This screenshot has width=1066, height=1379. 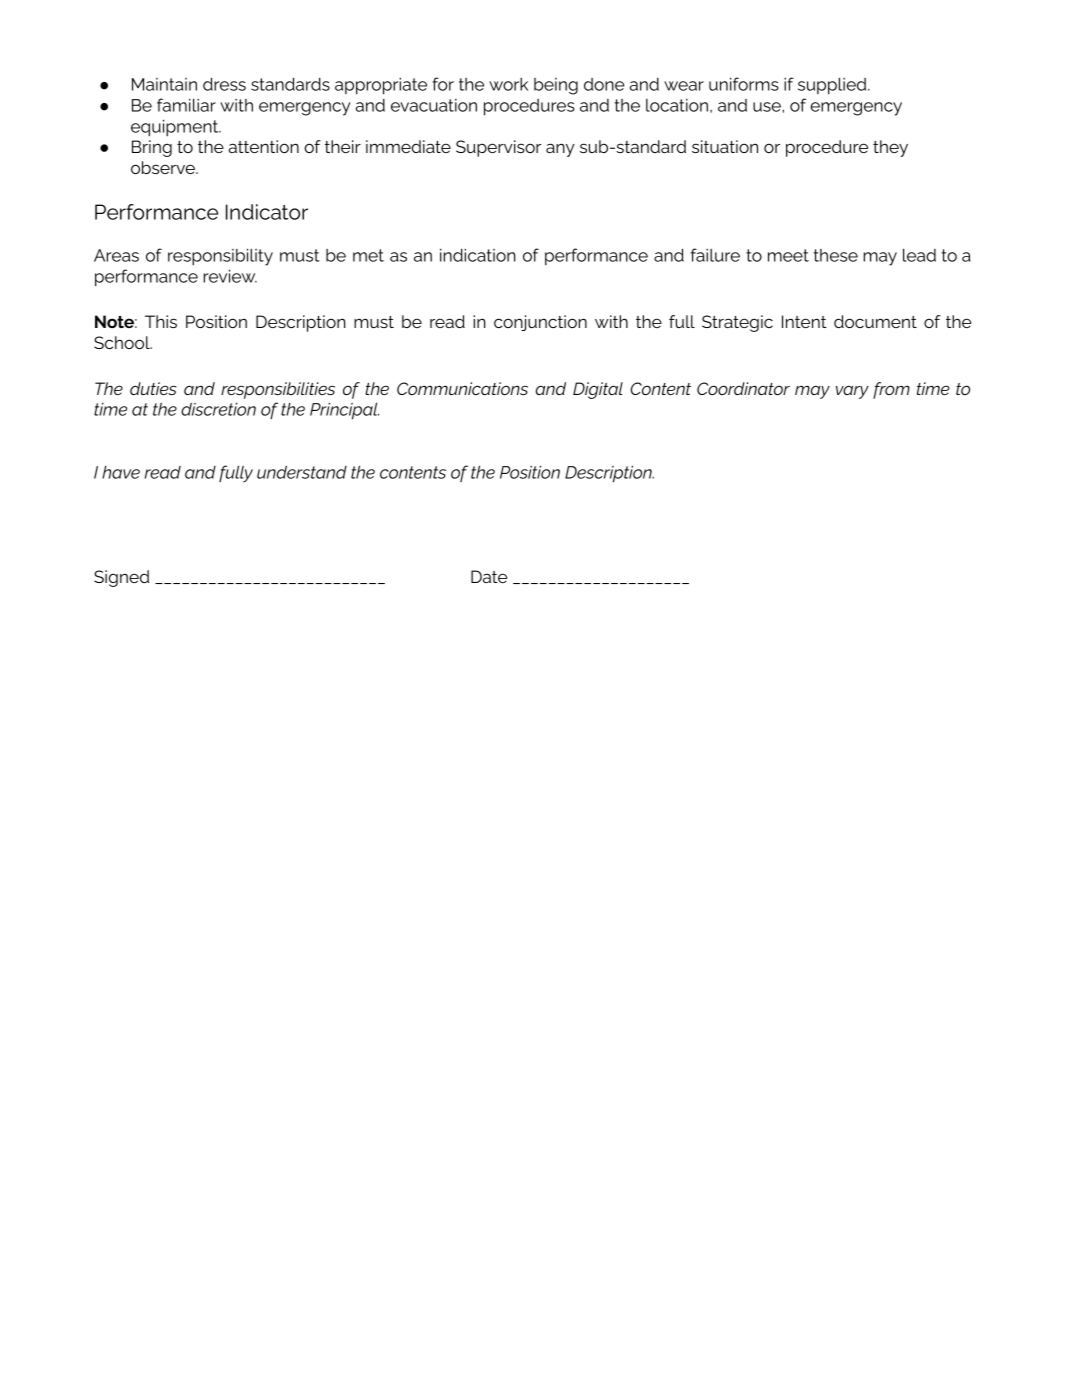 I want to click on understand, so click(x=302, y=472).
